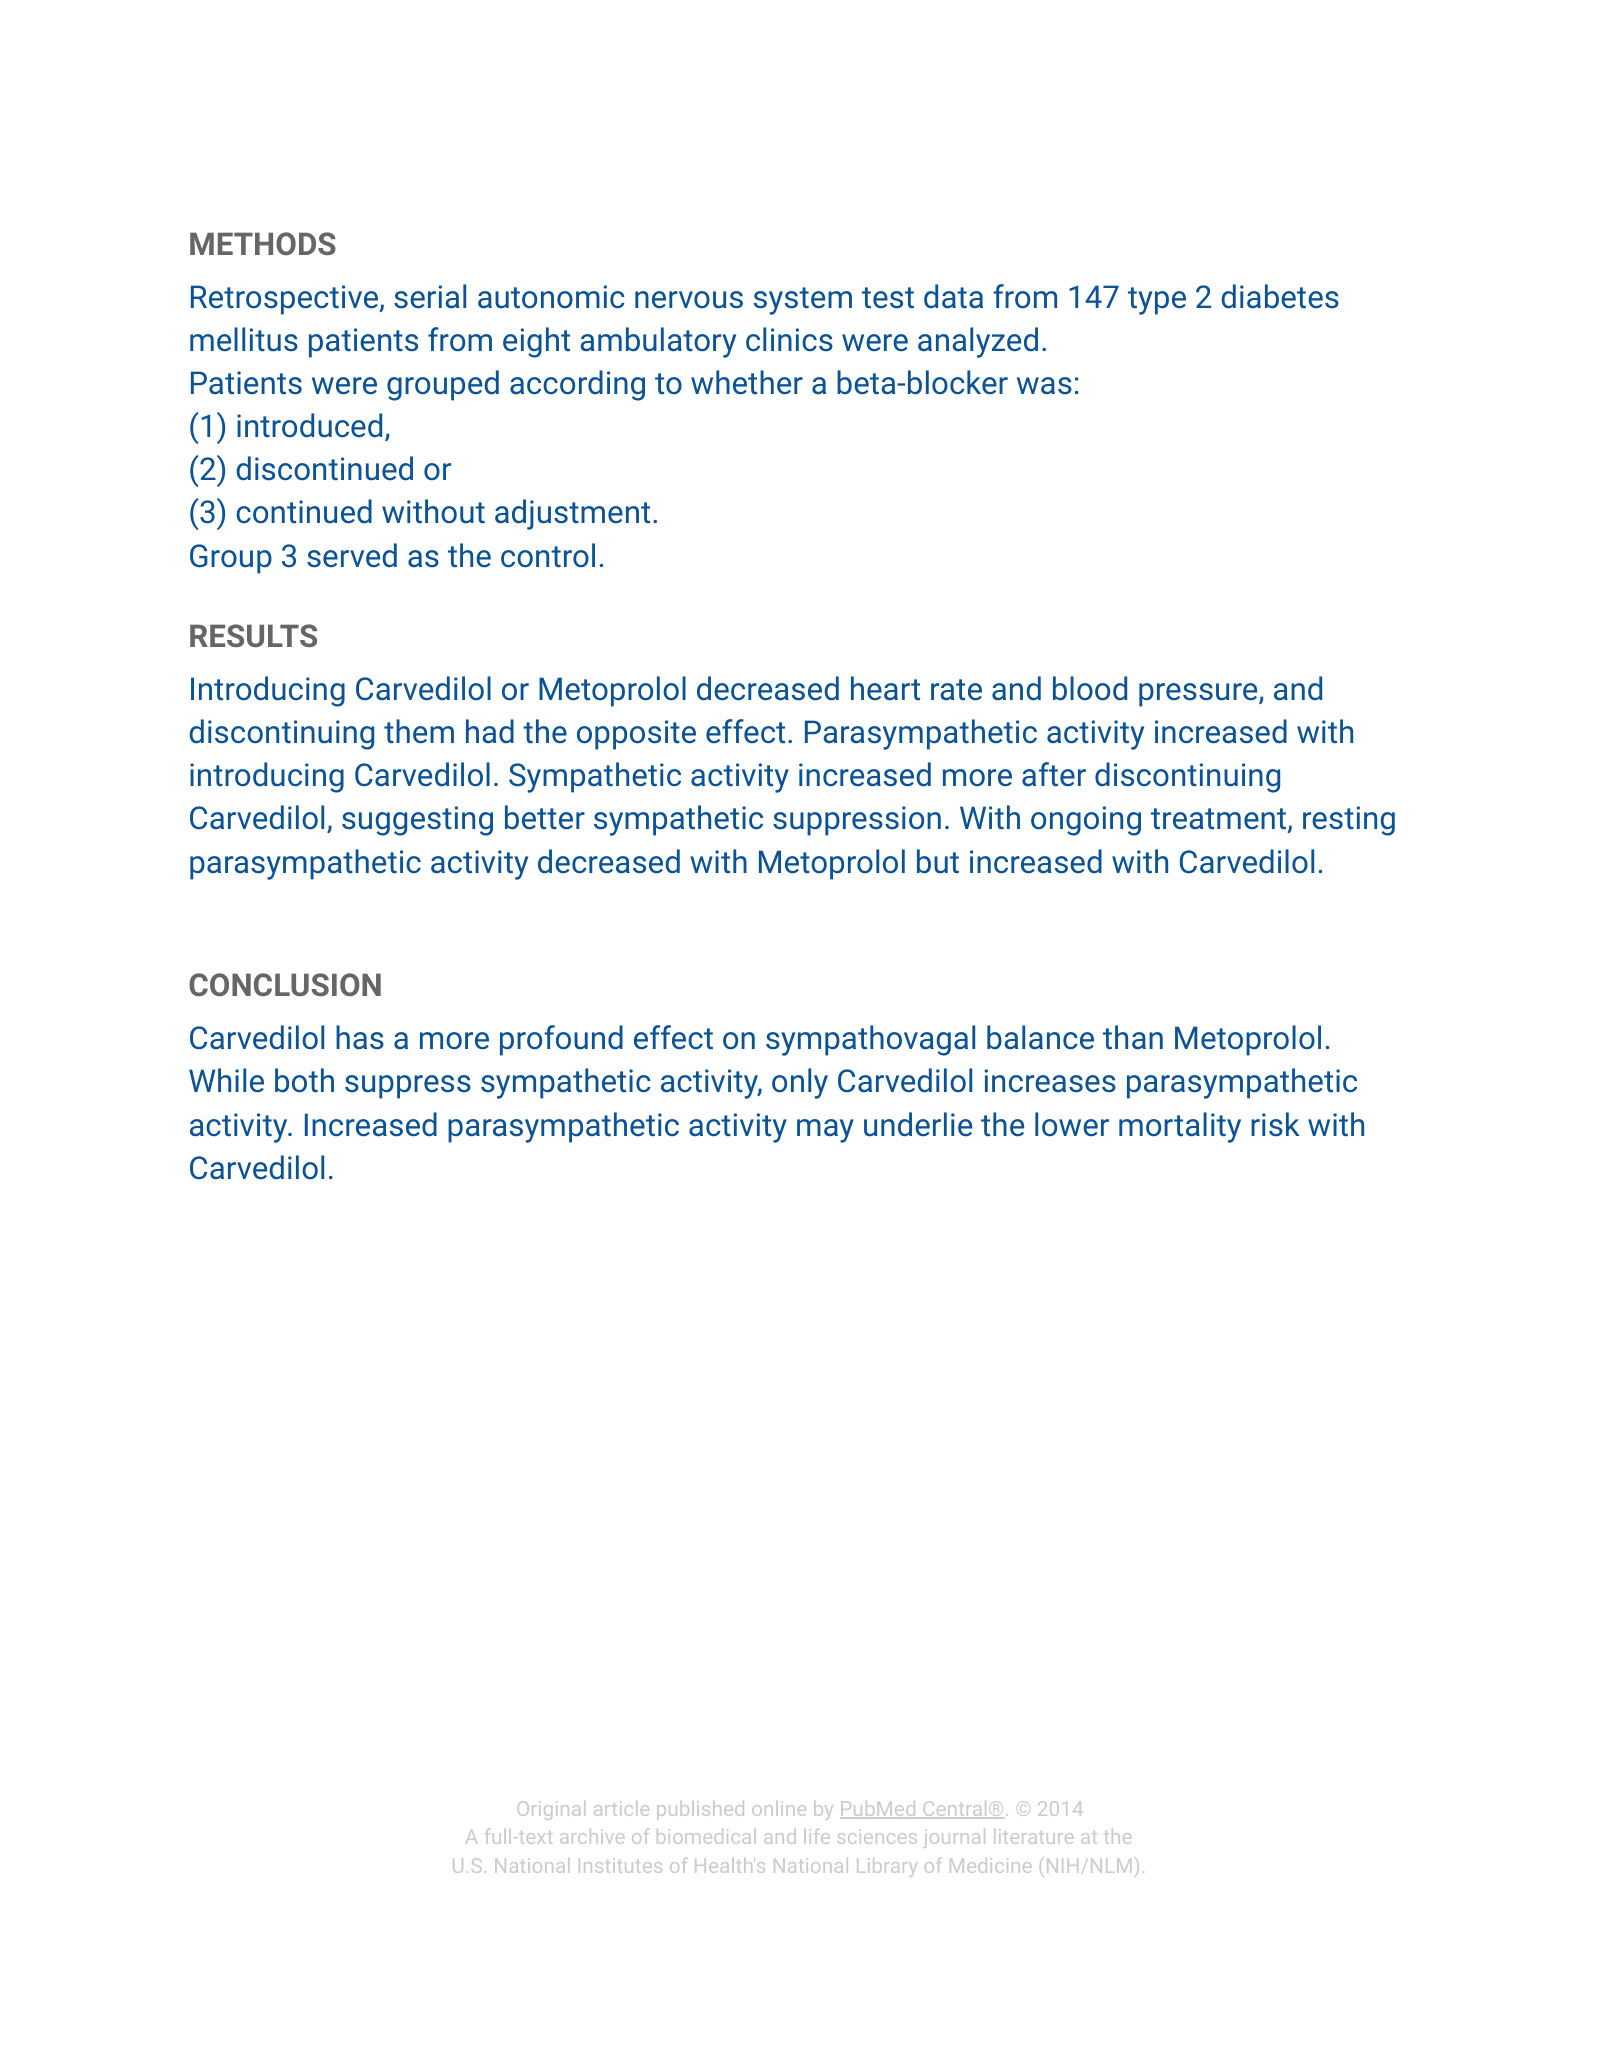 This screenshot has width=1601, height=2072. What do you see at coordinates (803, 301) in the screenshot?
I see `system` at bounding box center [803, 301].
